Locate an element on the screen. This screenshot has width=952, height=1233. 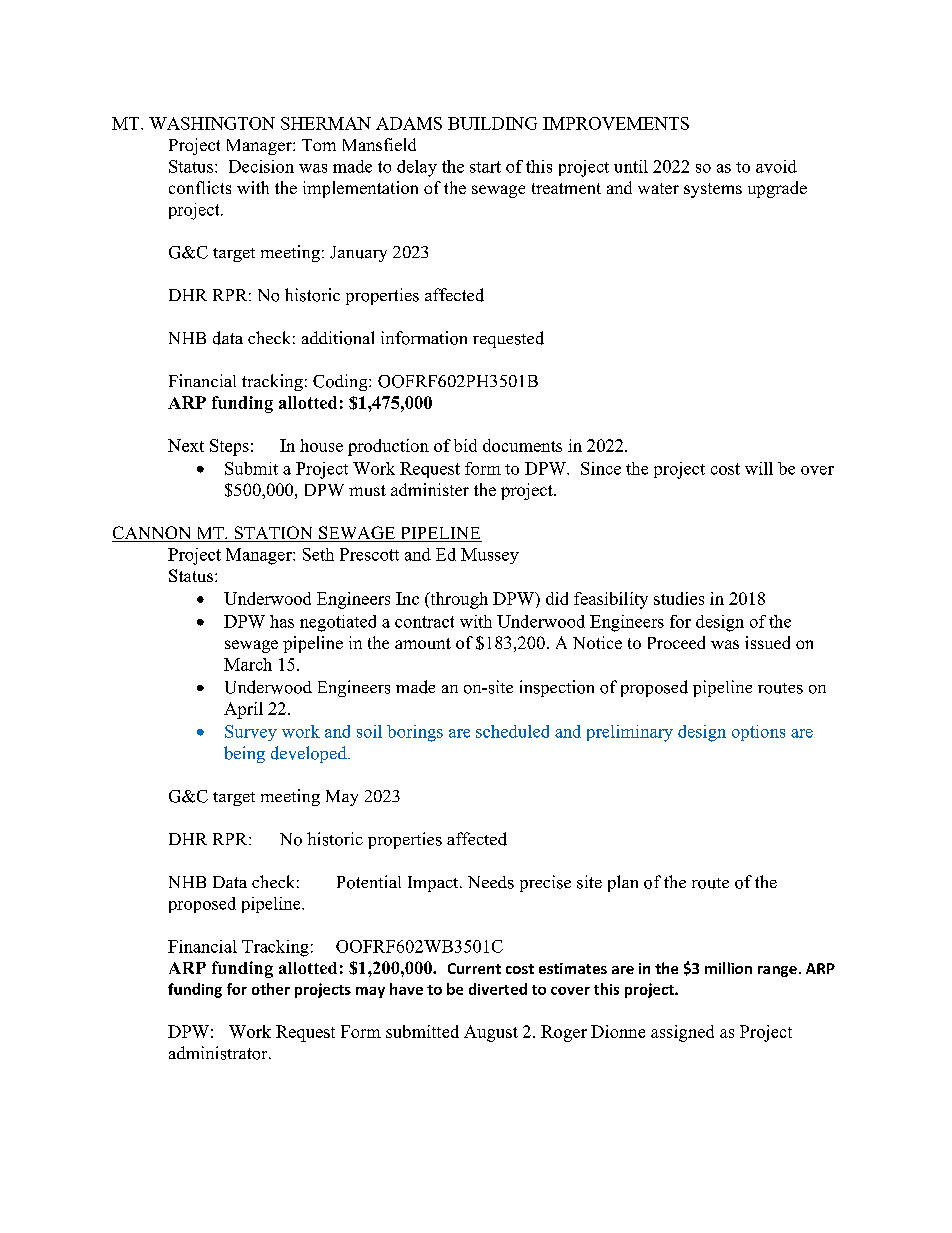
start is located at coordinates (485, 167).
